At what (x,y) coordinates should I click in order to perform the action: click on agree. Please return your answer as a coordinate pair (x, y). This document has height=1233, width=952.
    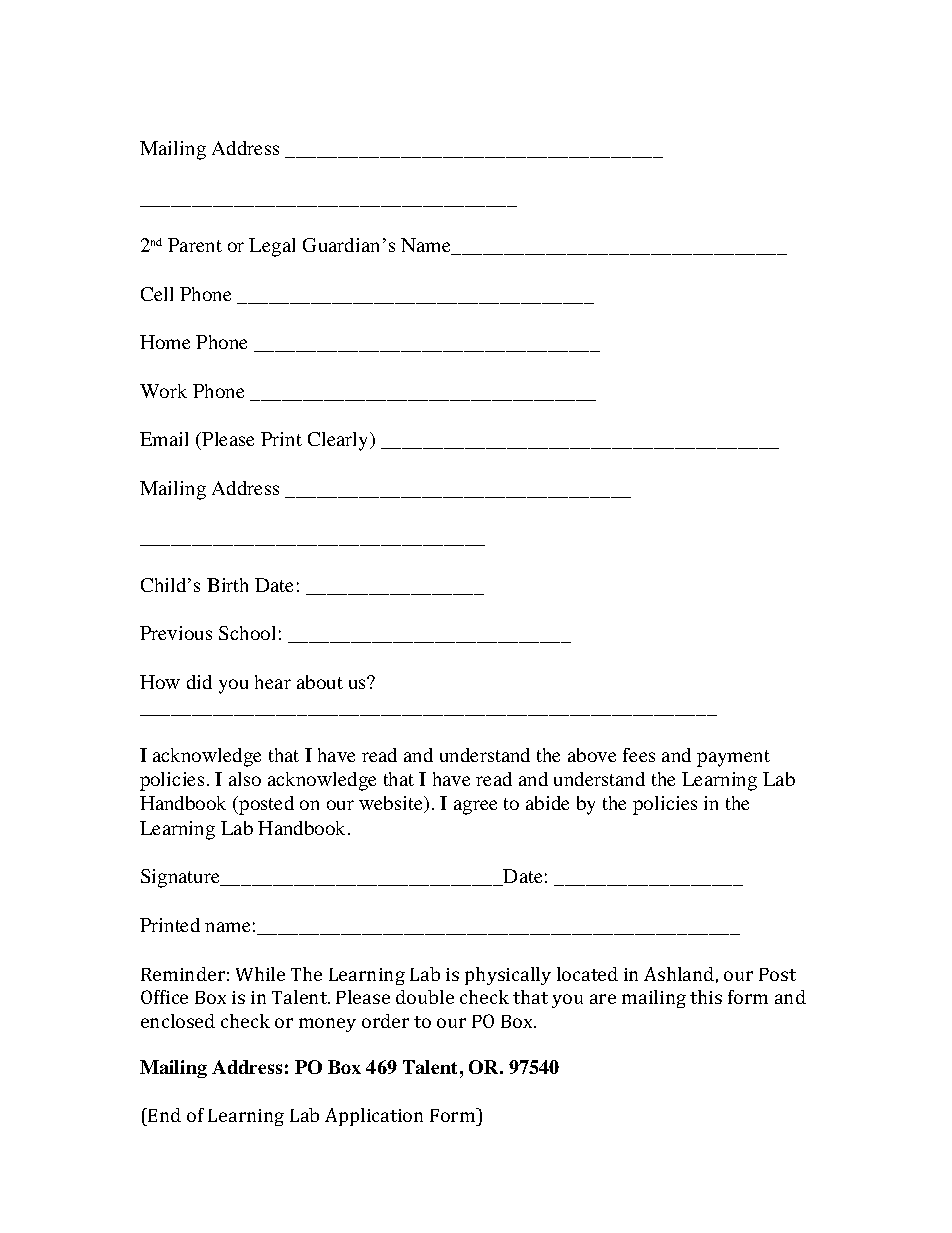
    Looking at the image, I should click on (475, 807).
